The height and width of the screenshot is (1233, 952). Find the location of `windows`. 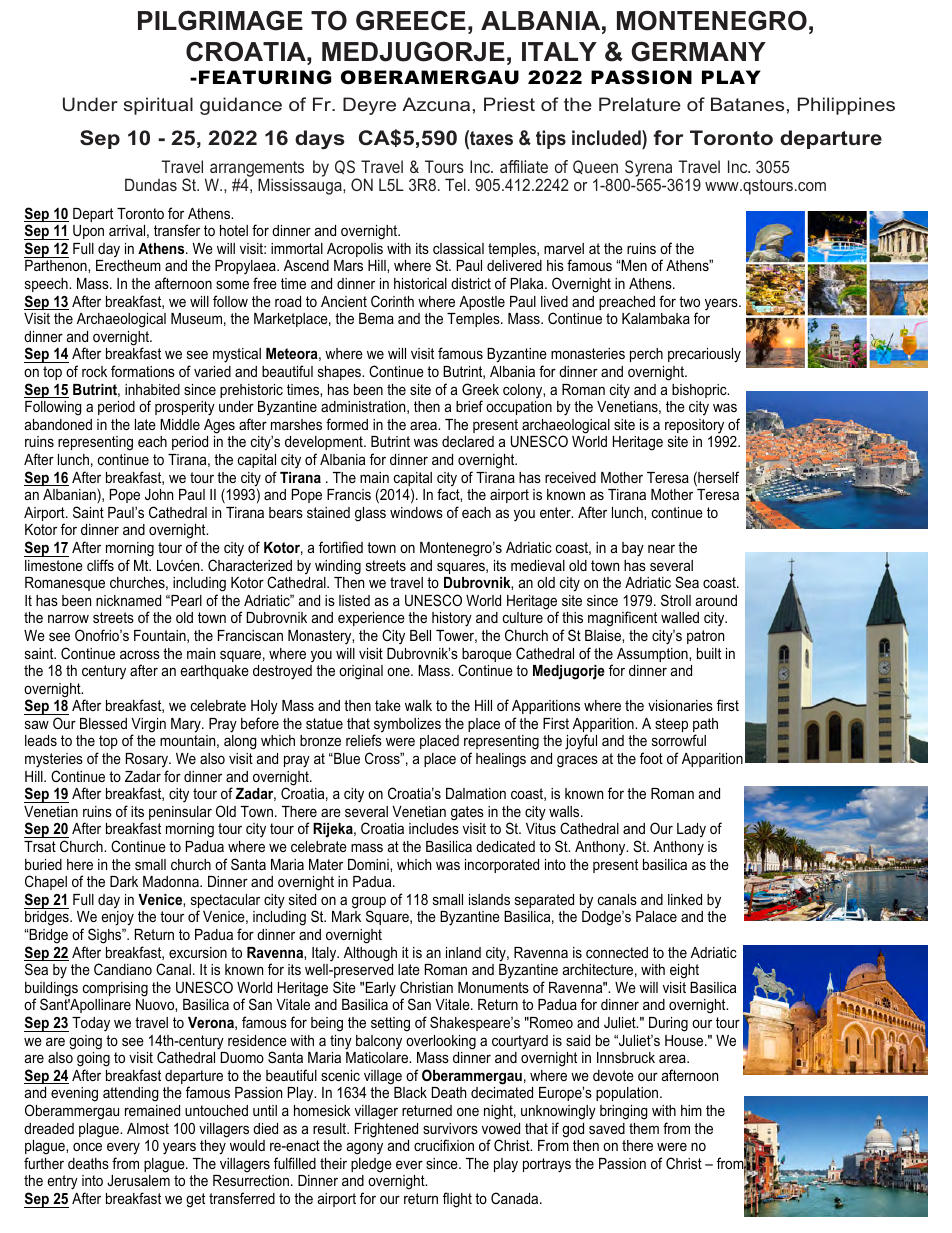

windows is located at coordinates (416, 512).
